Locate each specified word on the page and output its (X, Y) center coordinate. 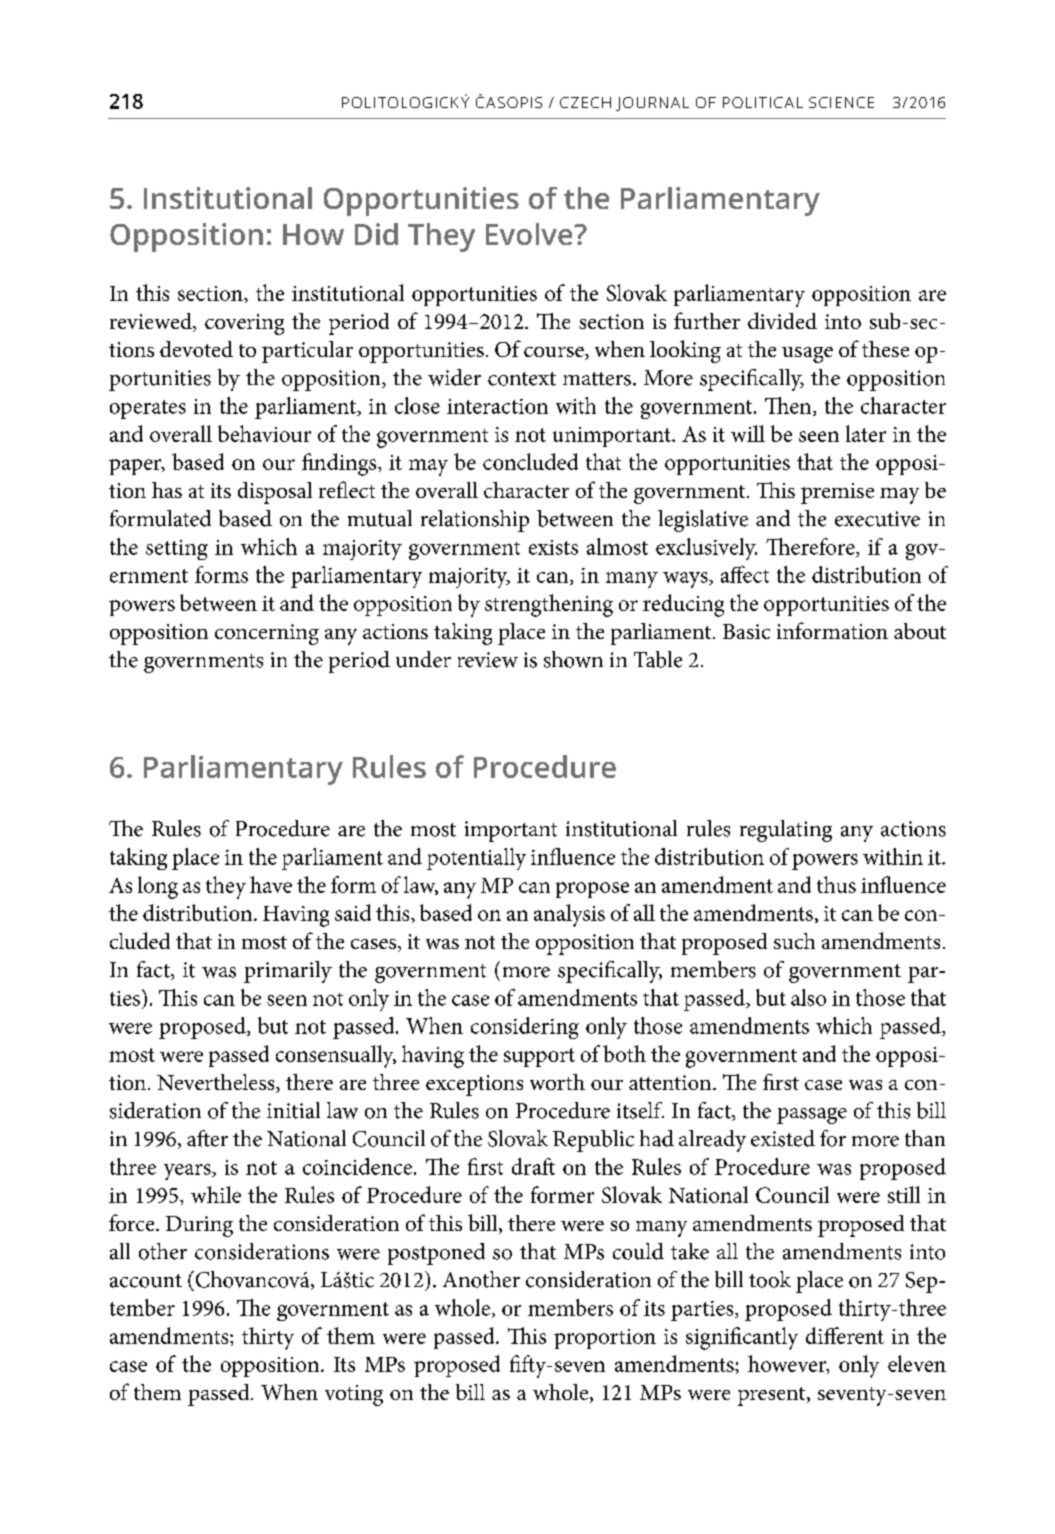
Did (376, 234)
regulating (786, 831)
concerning (267, 634)
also (808, 997)
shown (573, 659)
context (522, 379)
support (539, 1057)
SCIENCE (841, 102)
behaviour (264, 433)
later (866, 433)
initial (293, 1110)
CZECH (585, 102)
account (146, 1281)
